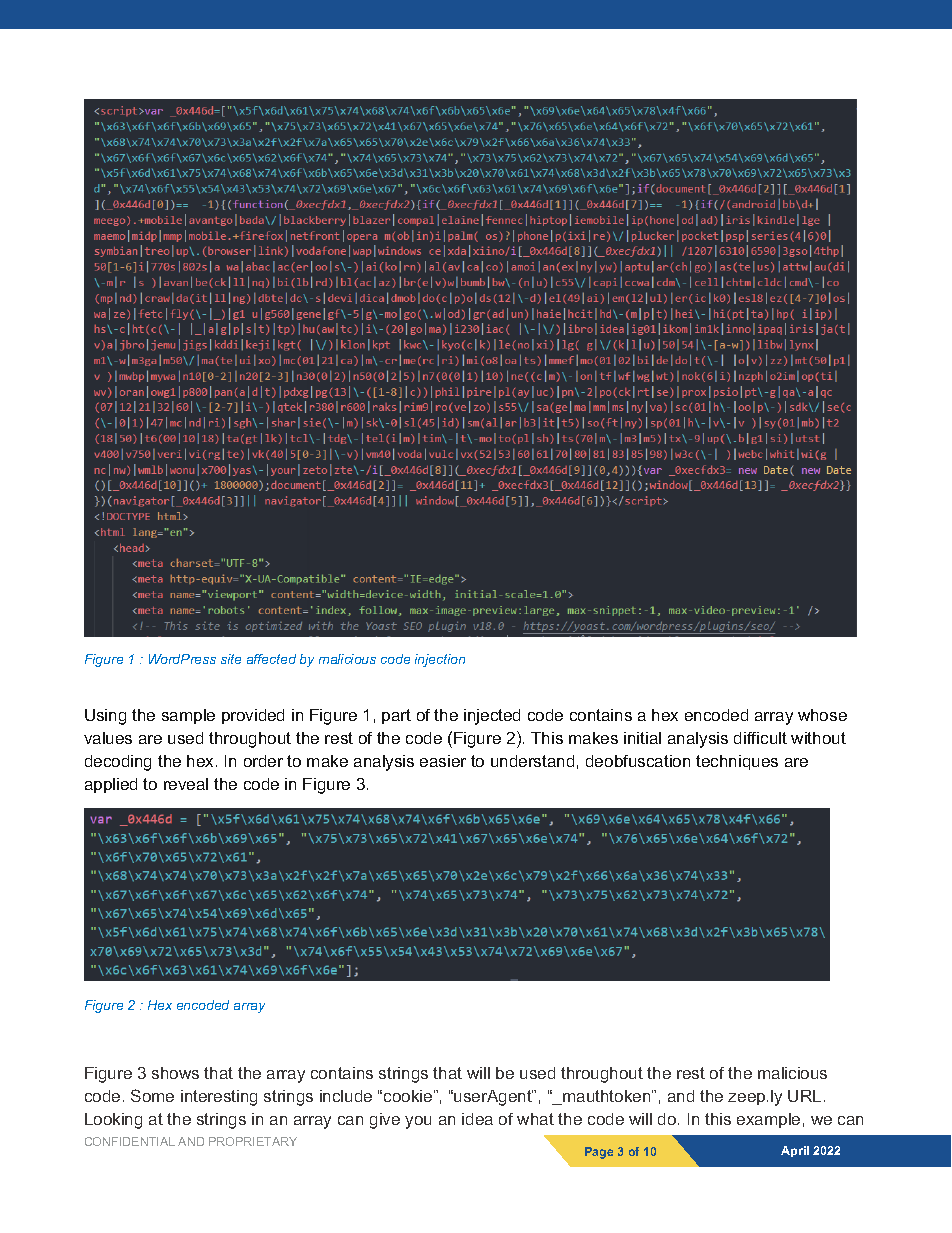  I want to click on whose, so click(822, 715).
